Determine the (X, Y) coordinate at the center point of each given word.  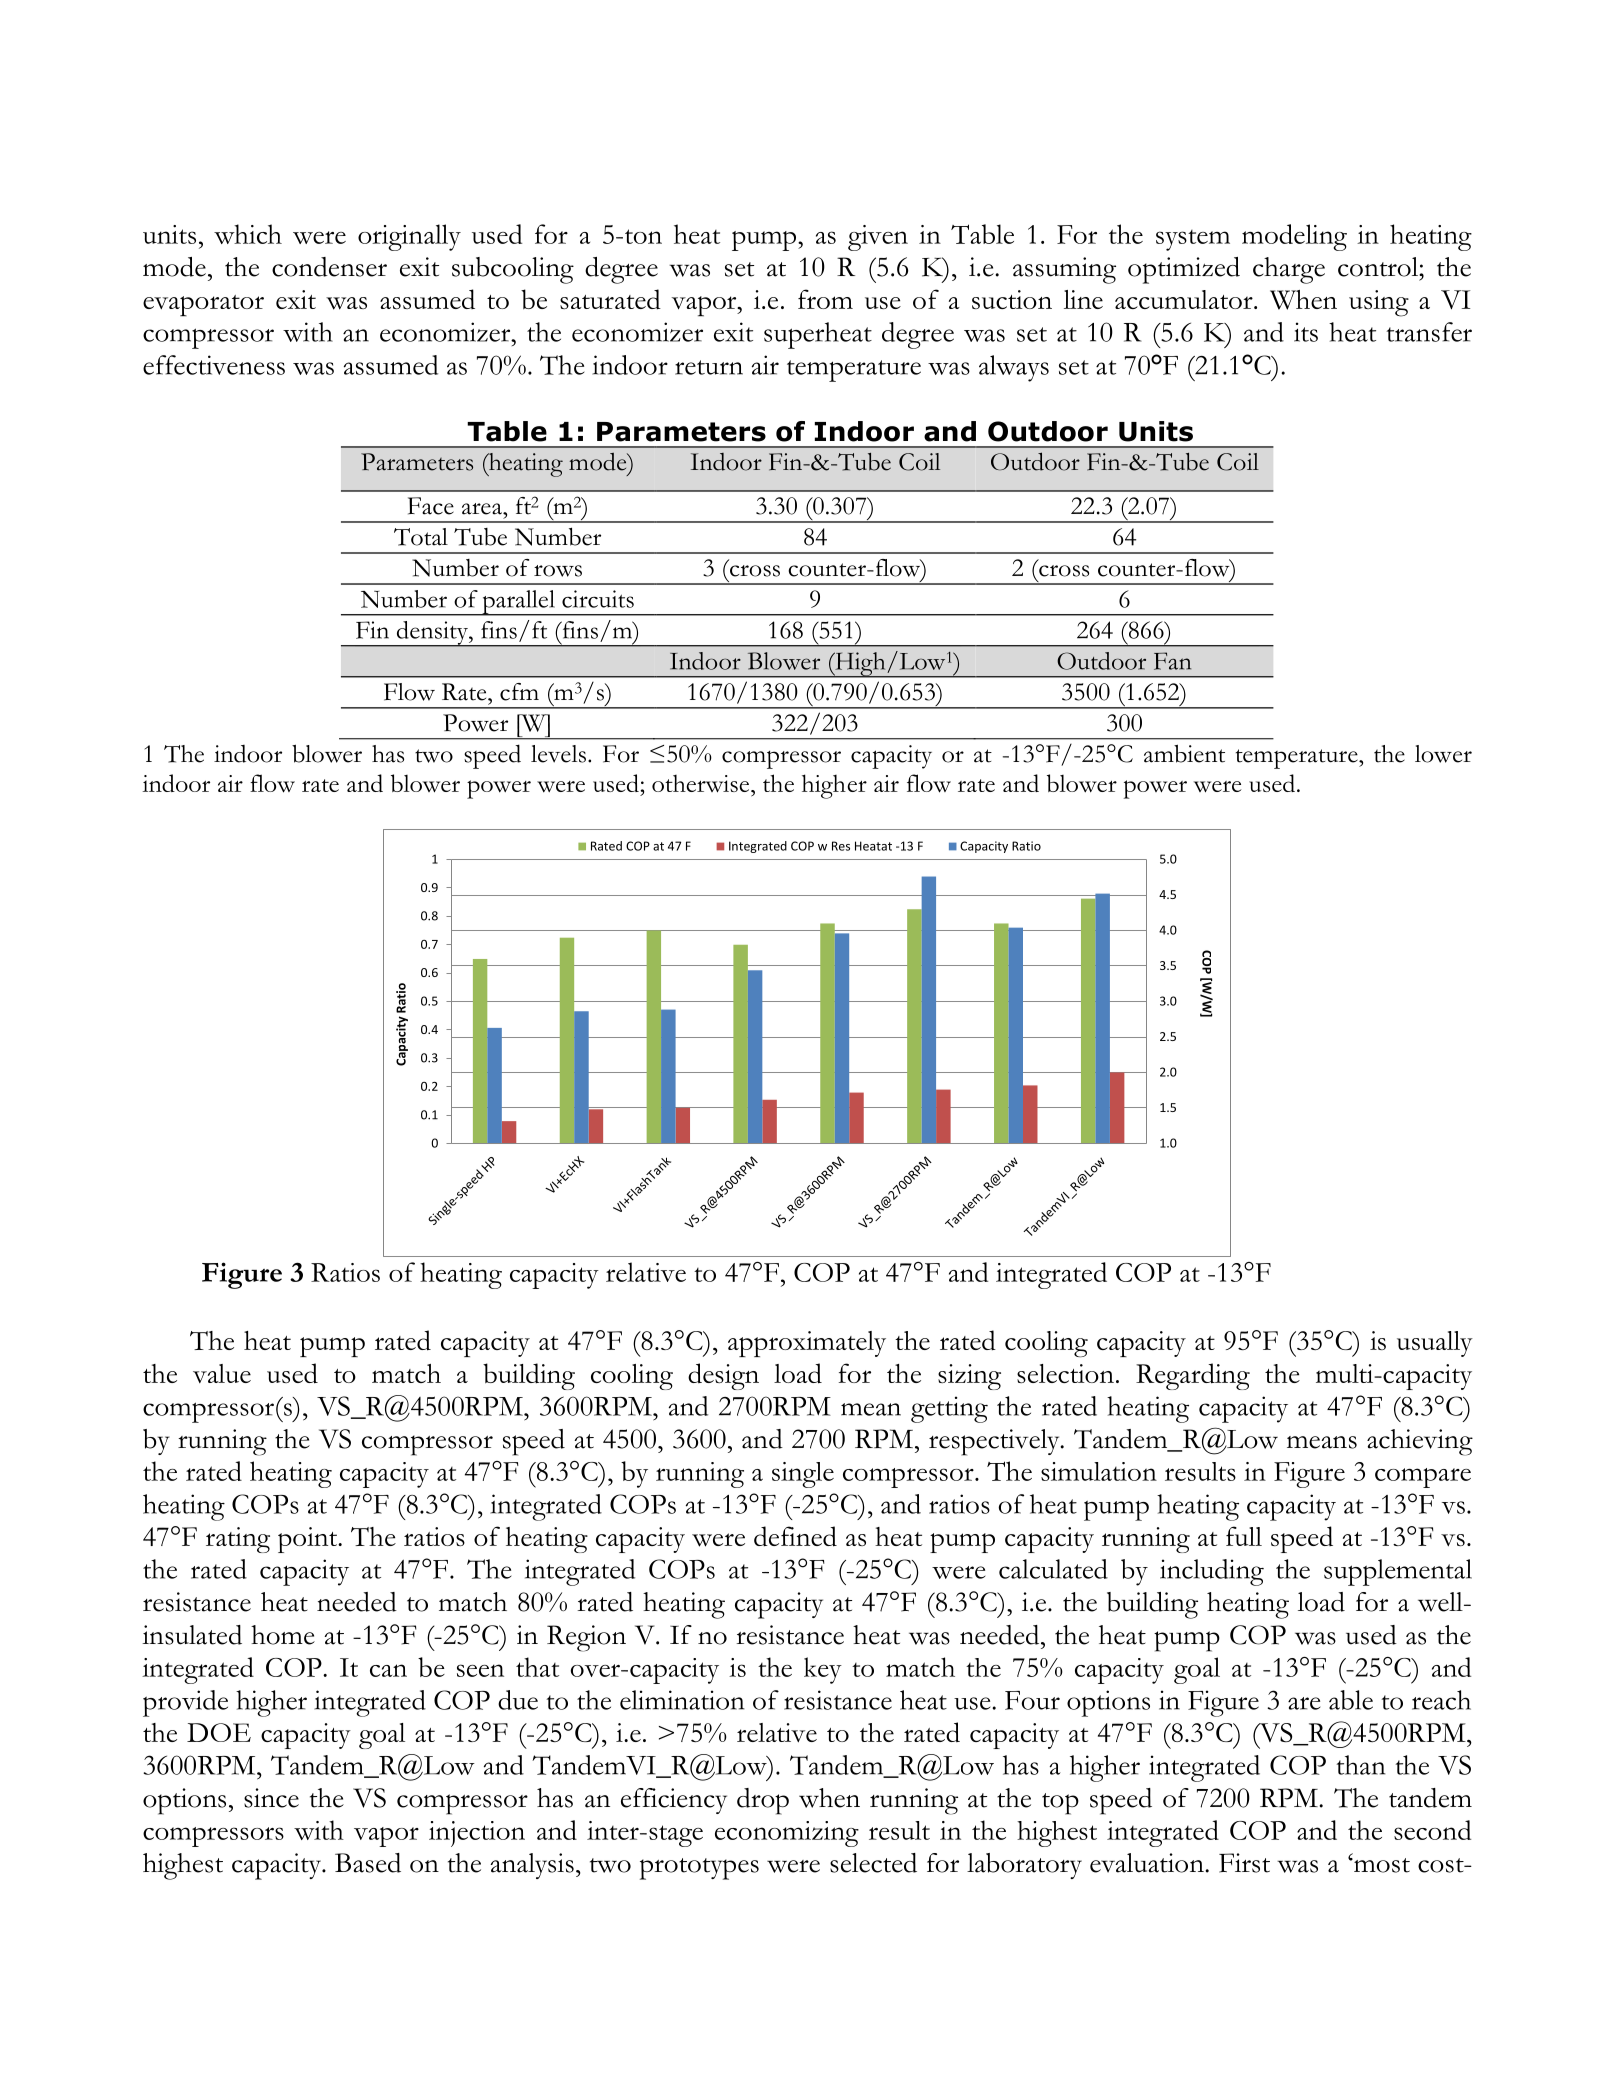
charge (1289, 270)
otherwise (702, 783)
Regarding (1193, 1376)
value (222, 1373)
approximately (807, 1344)
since (271, 1798)
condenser (329, 267)
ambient (1184, 753)
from (825, 299)
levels (558, 754)
